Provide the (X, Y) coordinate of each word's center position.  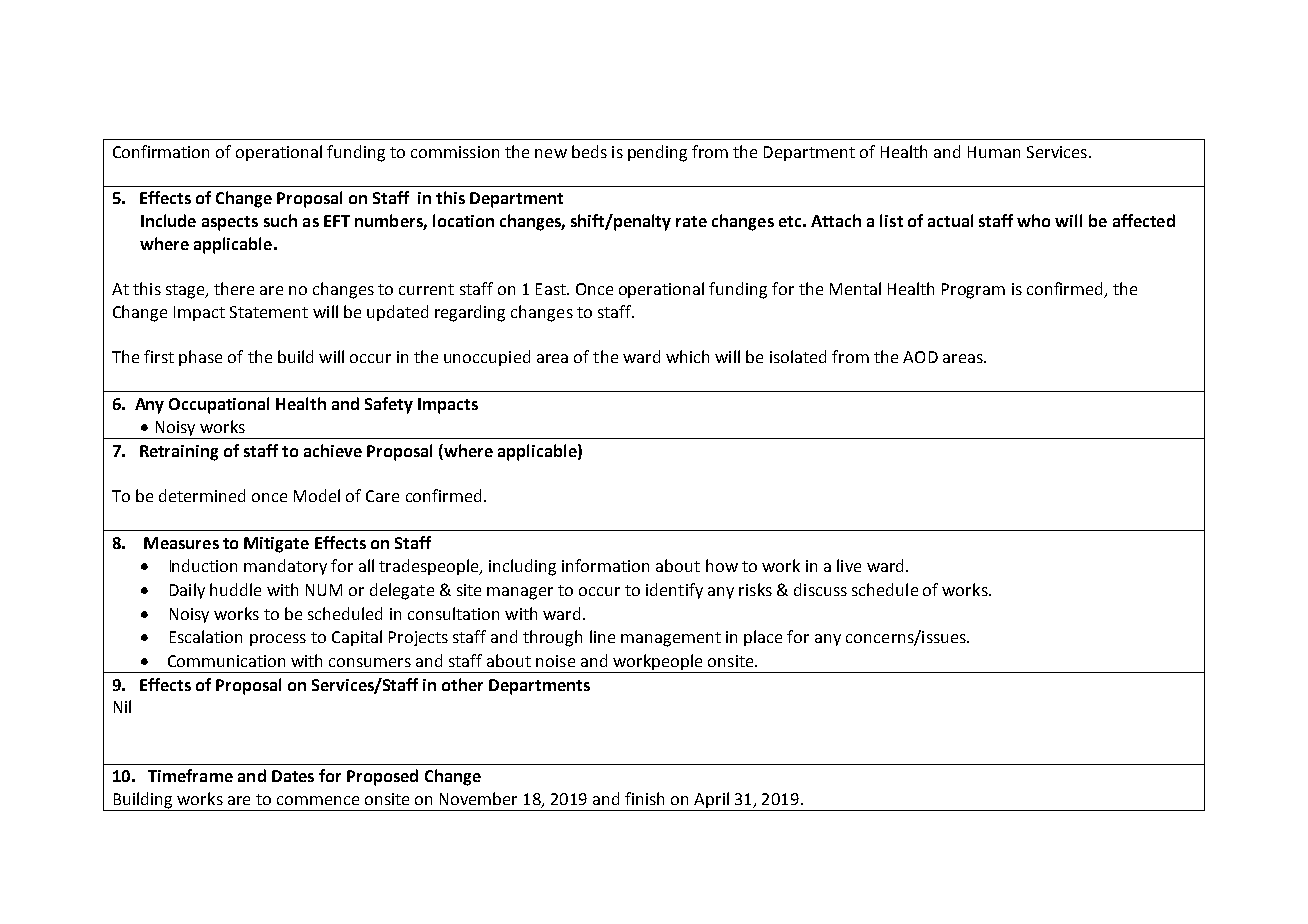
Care (382, 496)
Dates (293, 776)
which (687, 356)
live (849, 565)
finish (644, 798)
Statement (269, 312)
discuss (820, 589)
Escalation (206, 636)
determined (202, 495)
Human (994, 152)
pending (657, 153)
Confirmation (161, 151)
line (602, 636)
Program (973, 291)
